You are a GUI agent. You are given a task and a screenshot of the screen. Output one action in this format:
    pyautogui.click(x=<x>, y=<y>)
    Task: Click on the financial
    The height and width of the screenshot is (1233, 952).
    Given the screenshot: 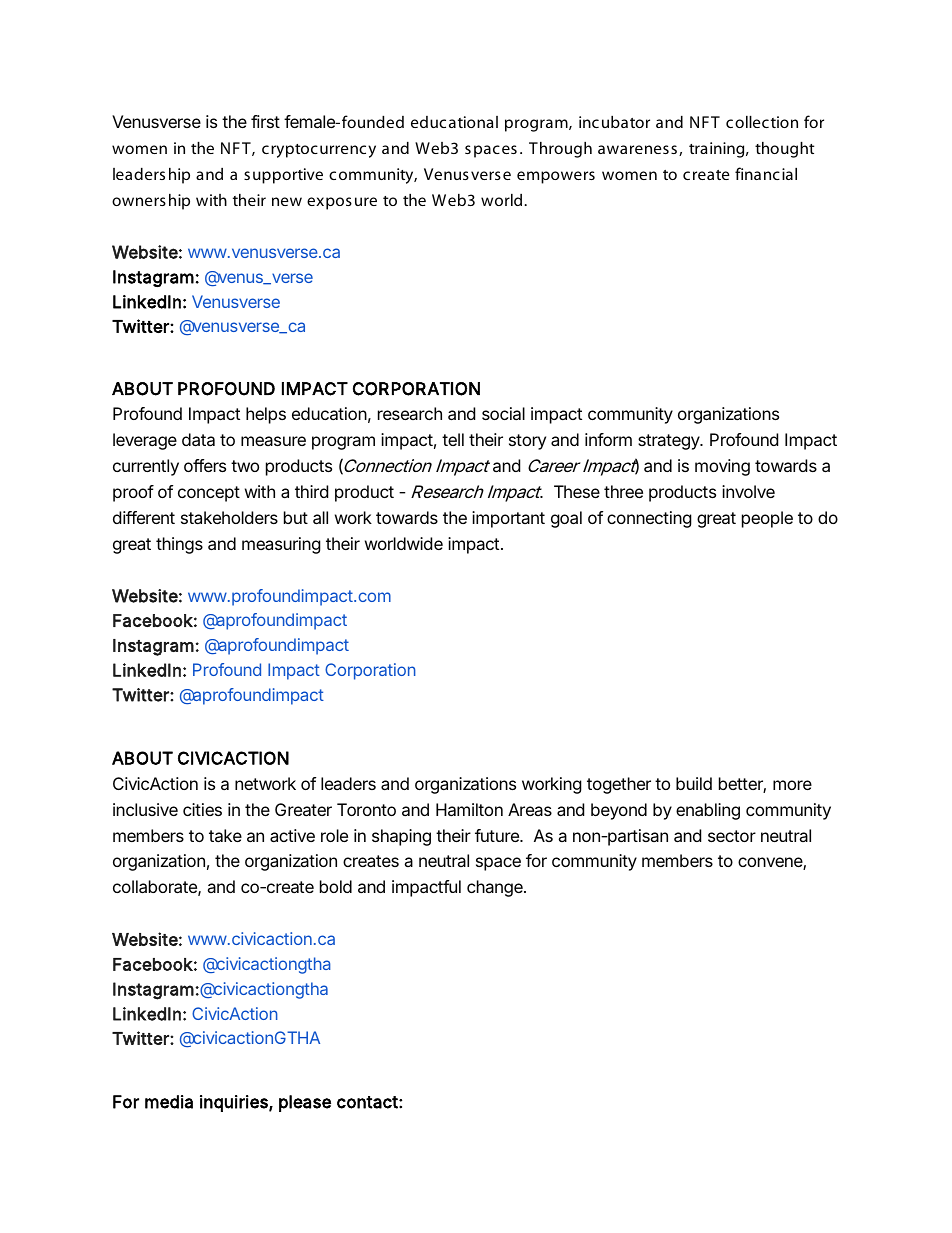 What is the action you would take?
    pyautogui.click(x=766, y=173)
